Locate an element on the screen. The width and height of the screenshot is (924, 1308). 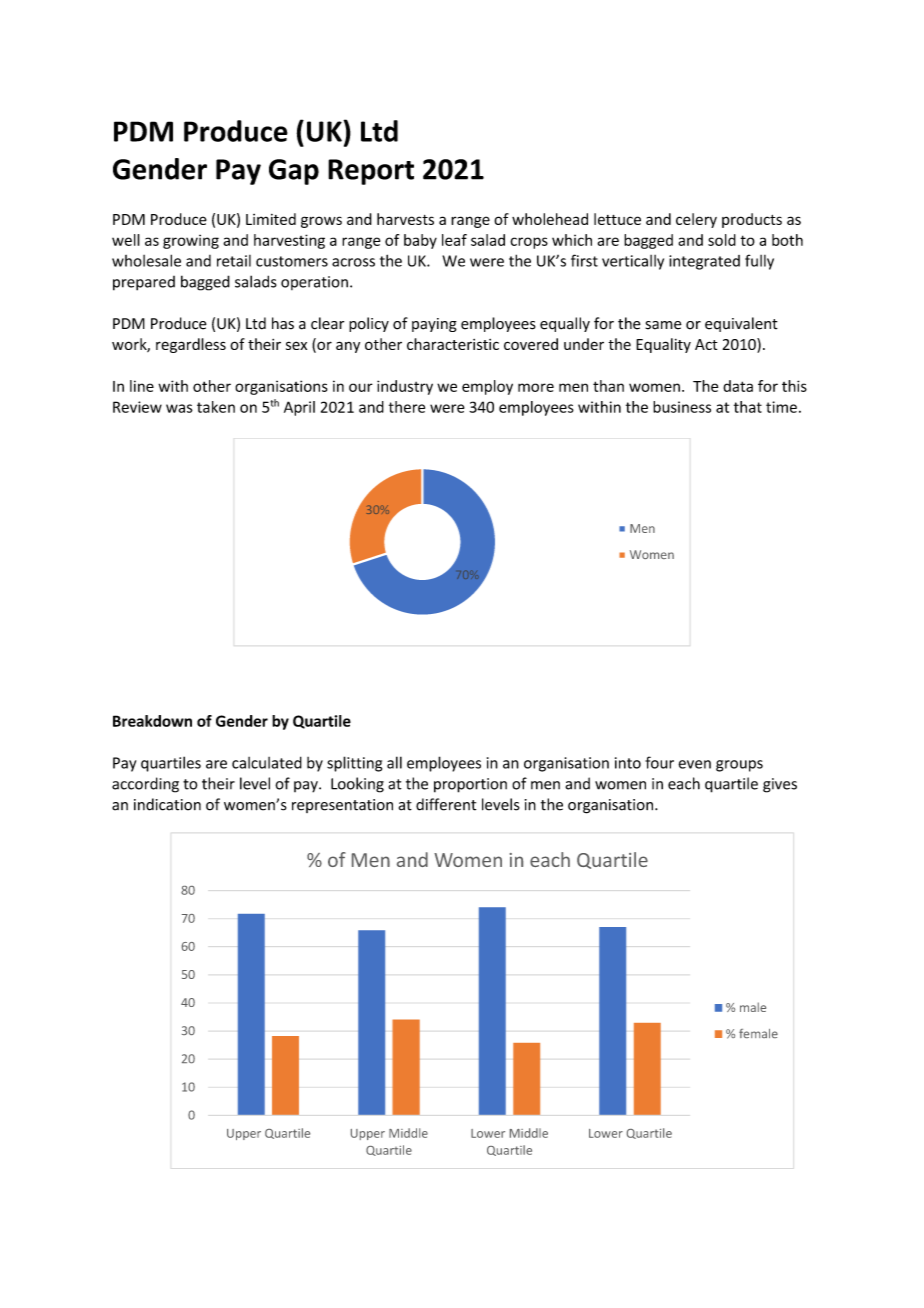
Limited is located at coordinates (271, 219).
